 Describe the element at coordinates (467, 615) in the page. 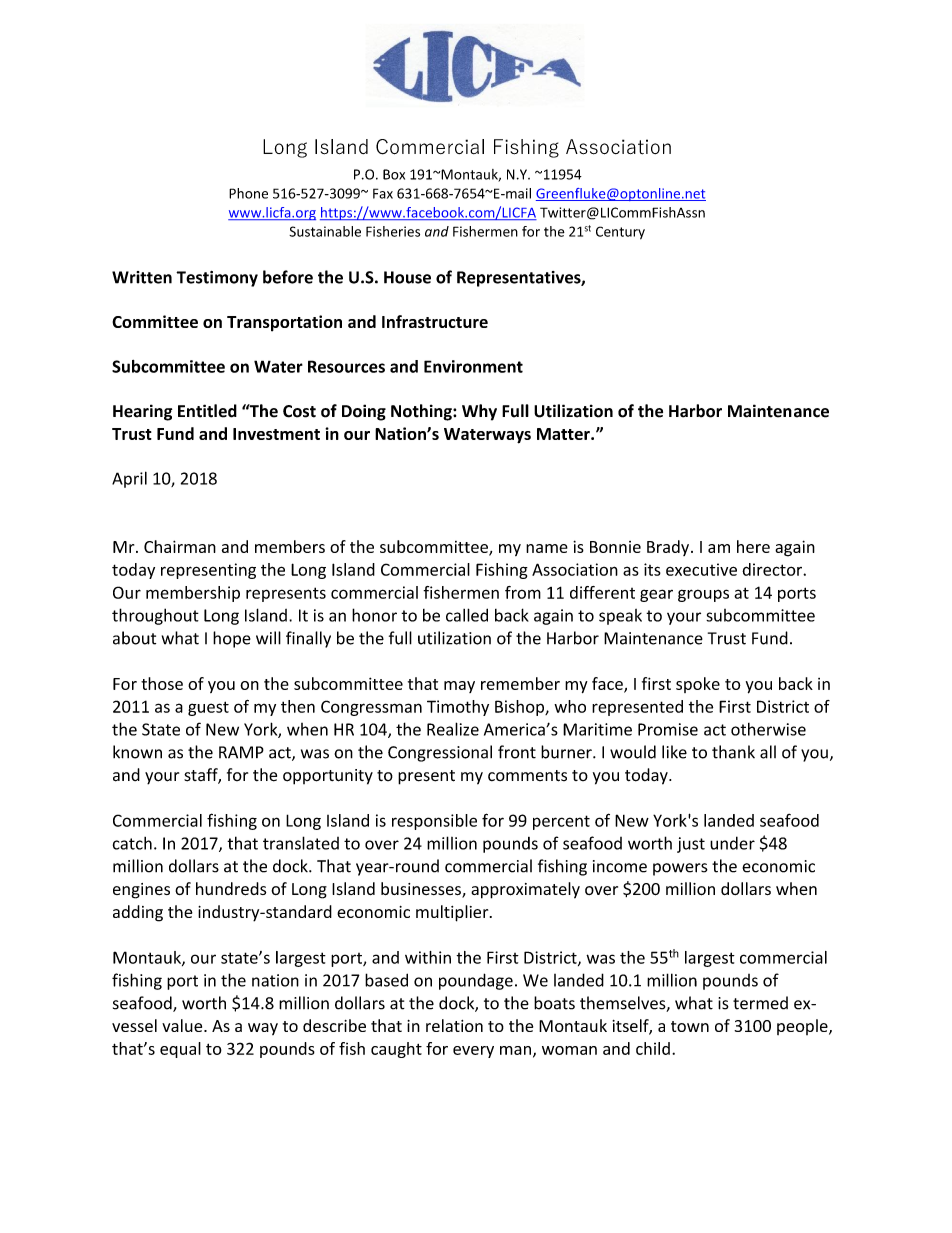

I see `called` at that location.
